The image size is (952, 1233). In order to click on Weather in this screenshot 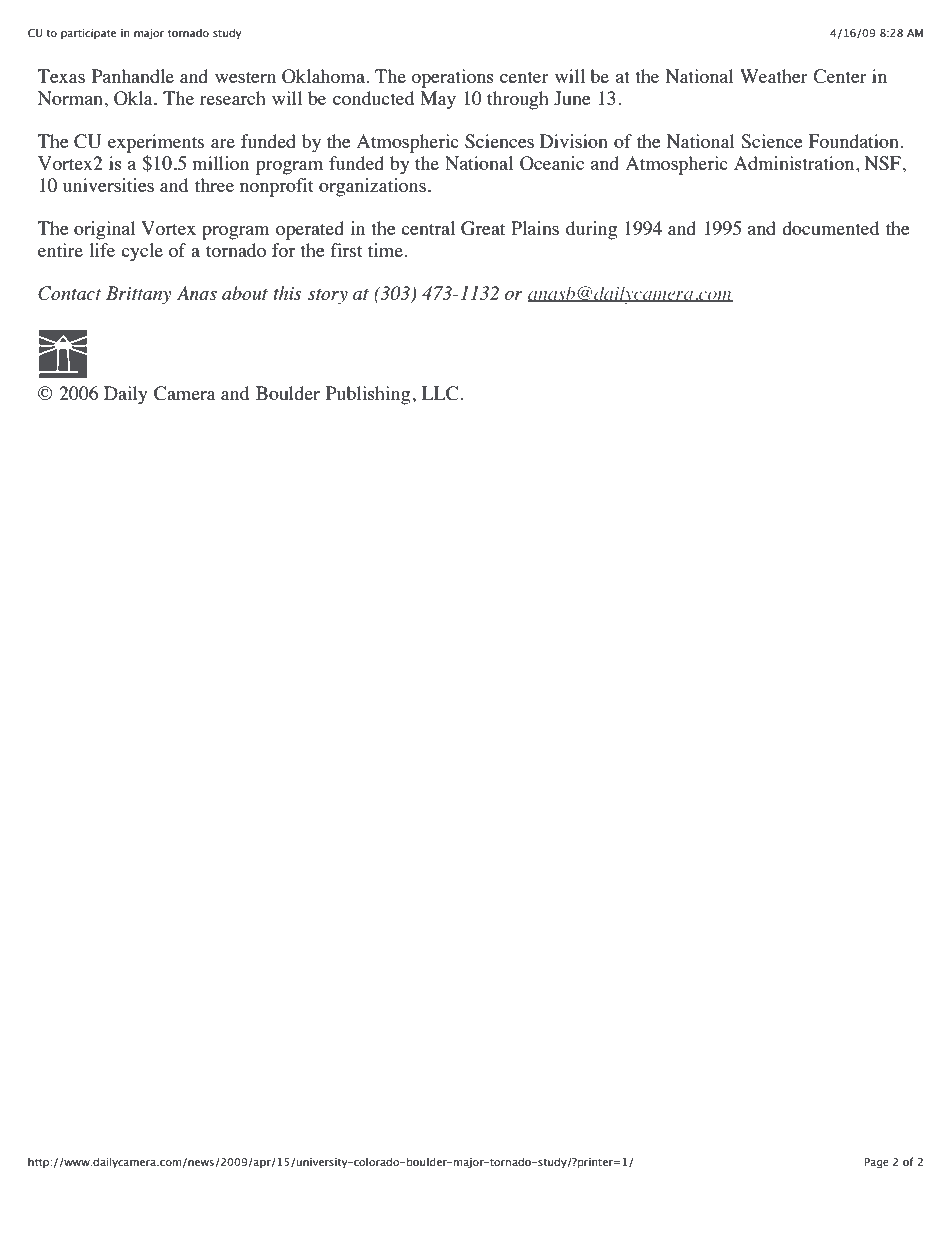, I will do `click(774, 76)`.
